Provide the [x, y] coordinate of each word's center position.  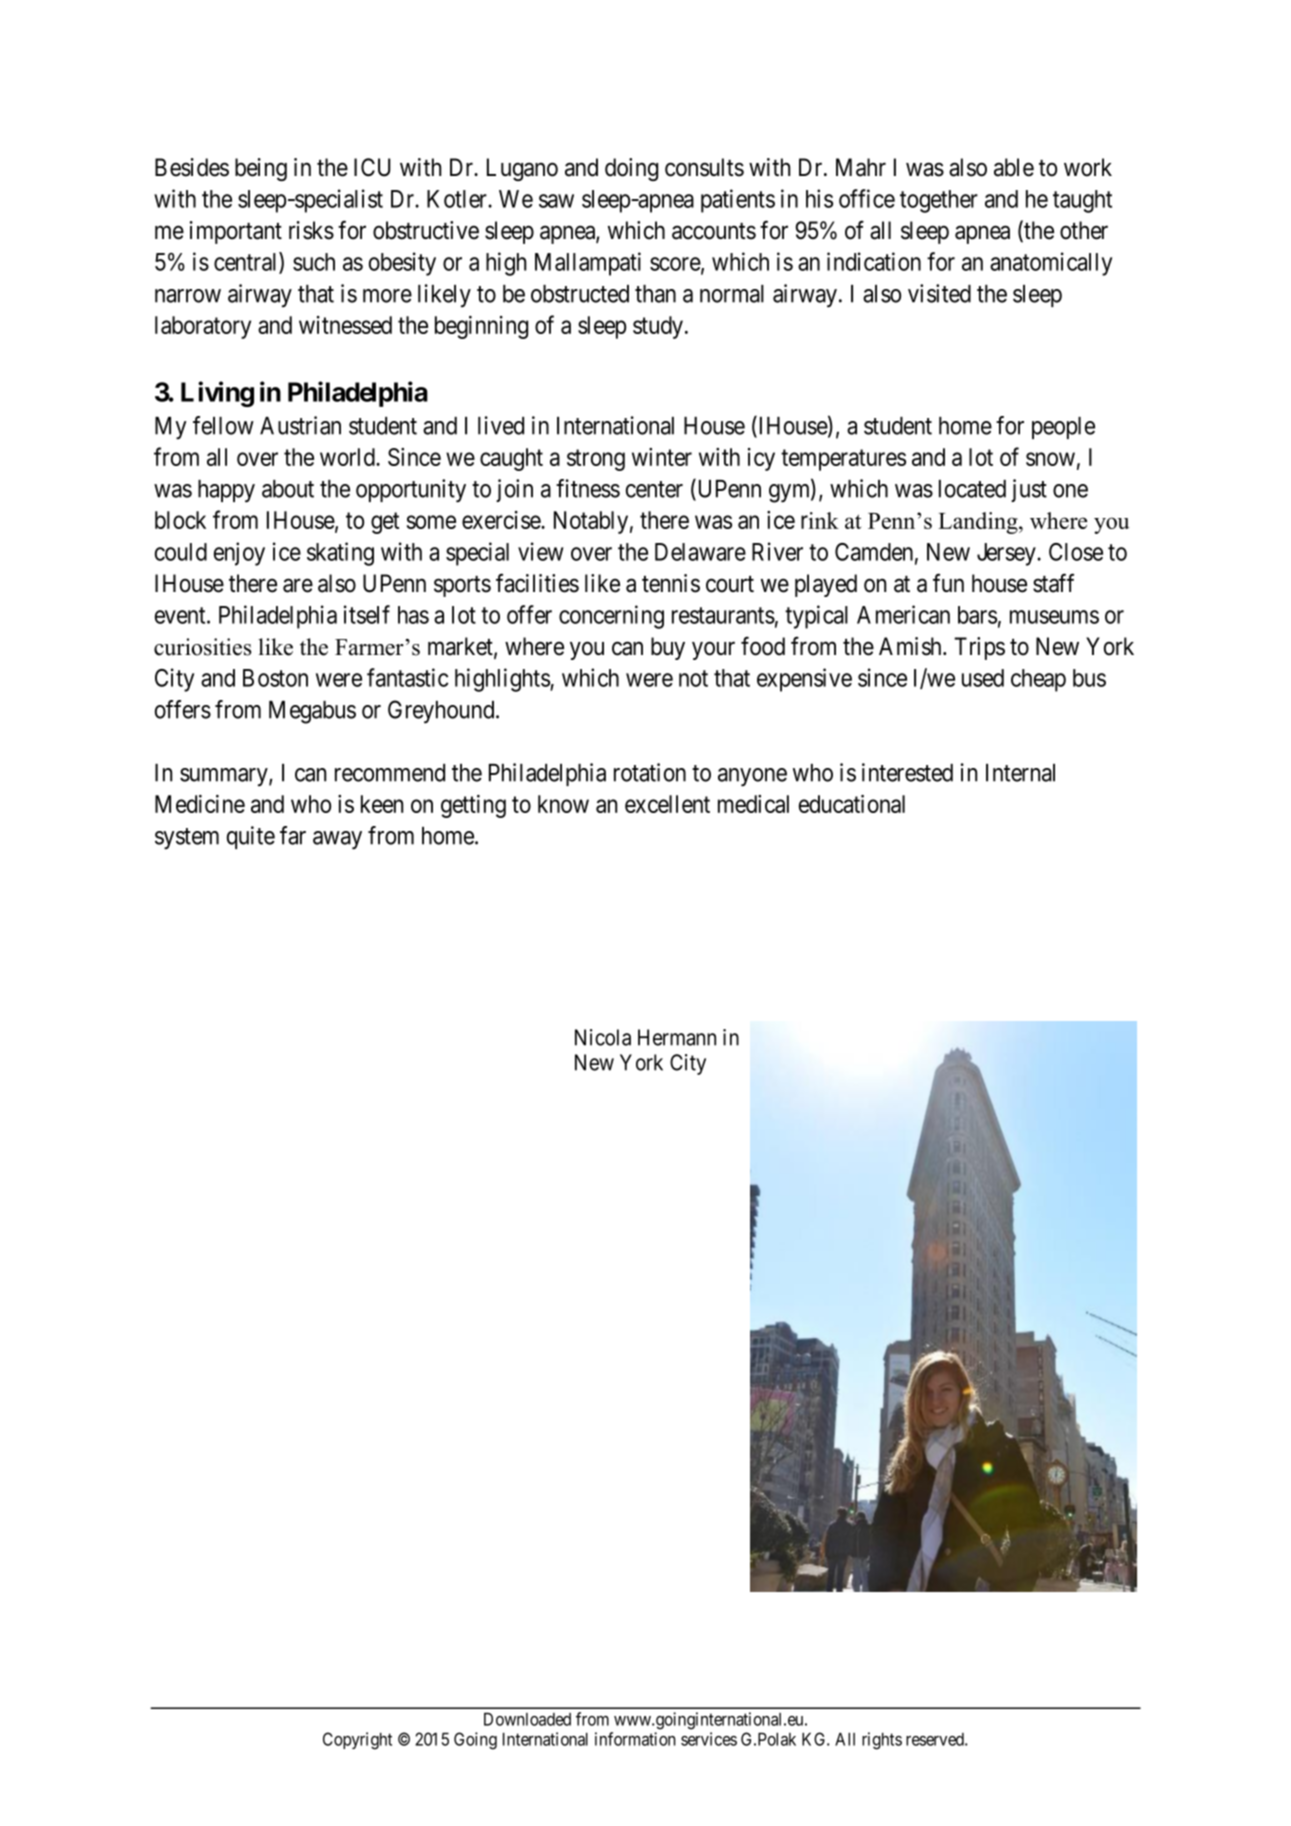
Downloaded [527, 1719]
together [939, 201]
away [337, 840]
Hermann [677, 1037]
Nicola [603, 1037]
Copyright [357, 1741]
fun [948, 582]
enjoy [239, 554]
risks [311, 230]
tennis [671, 583]
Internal [1020, 773]
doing [631, 169]
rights [882, 1741]
